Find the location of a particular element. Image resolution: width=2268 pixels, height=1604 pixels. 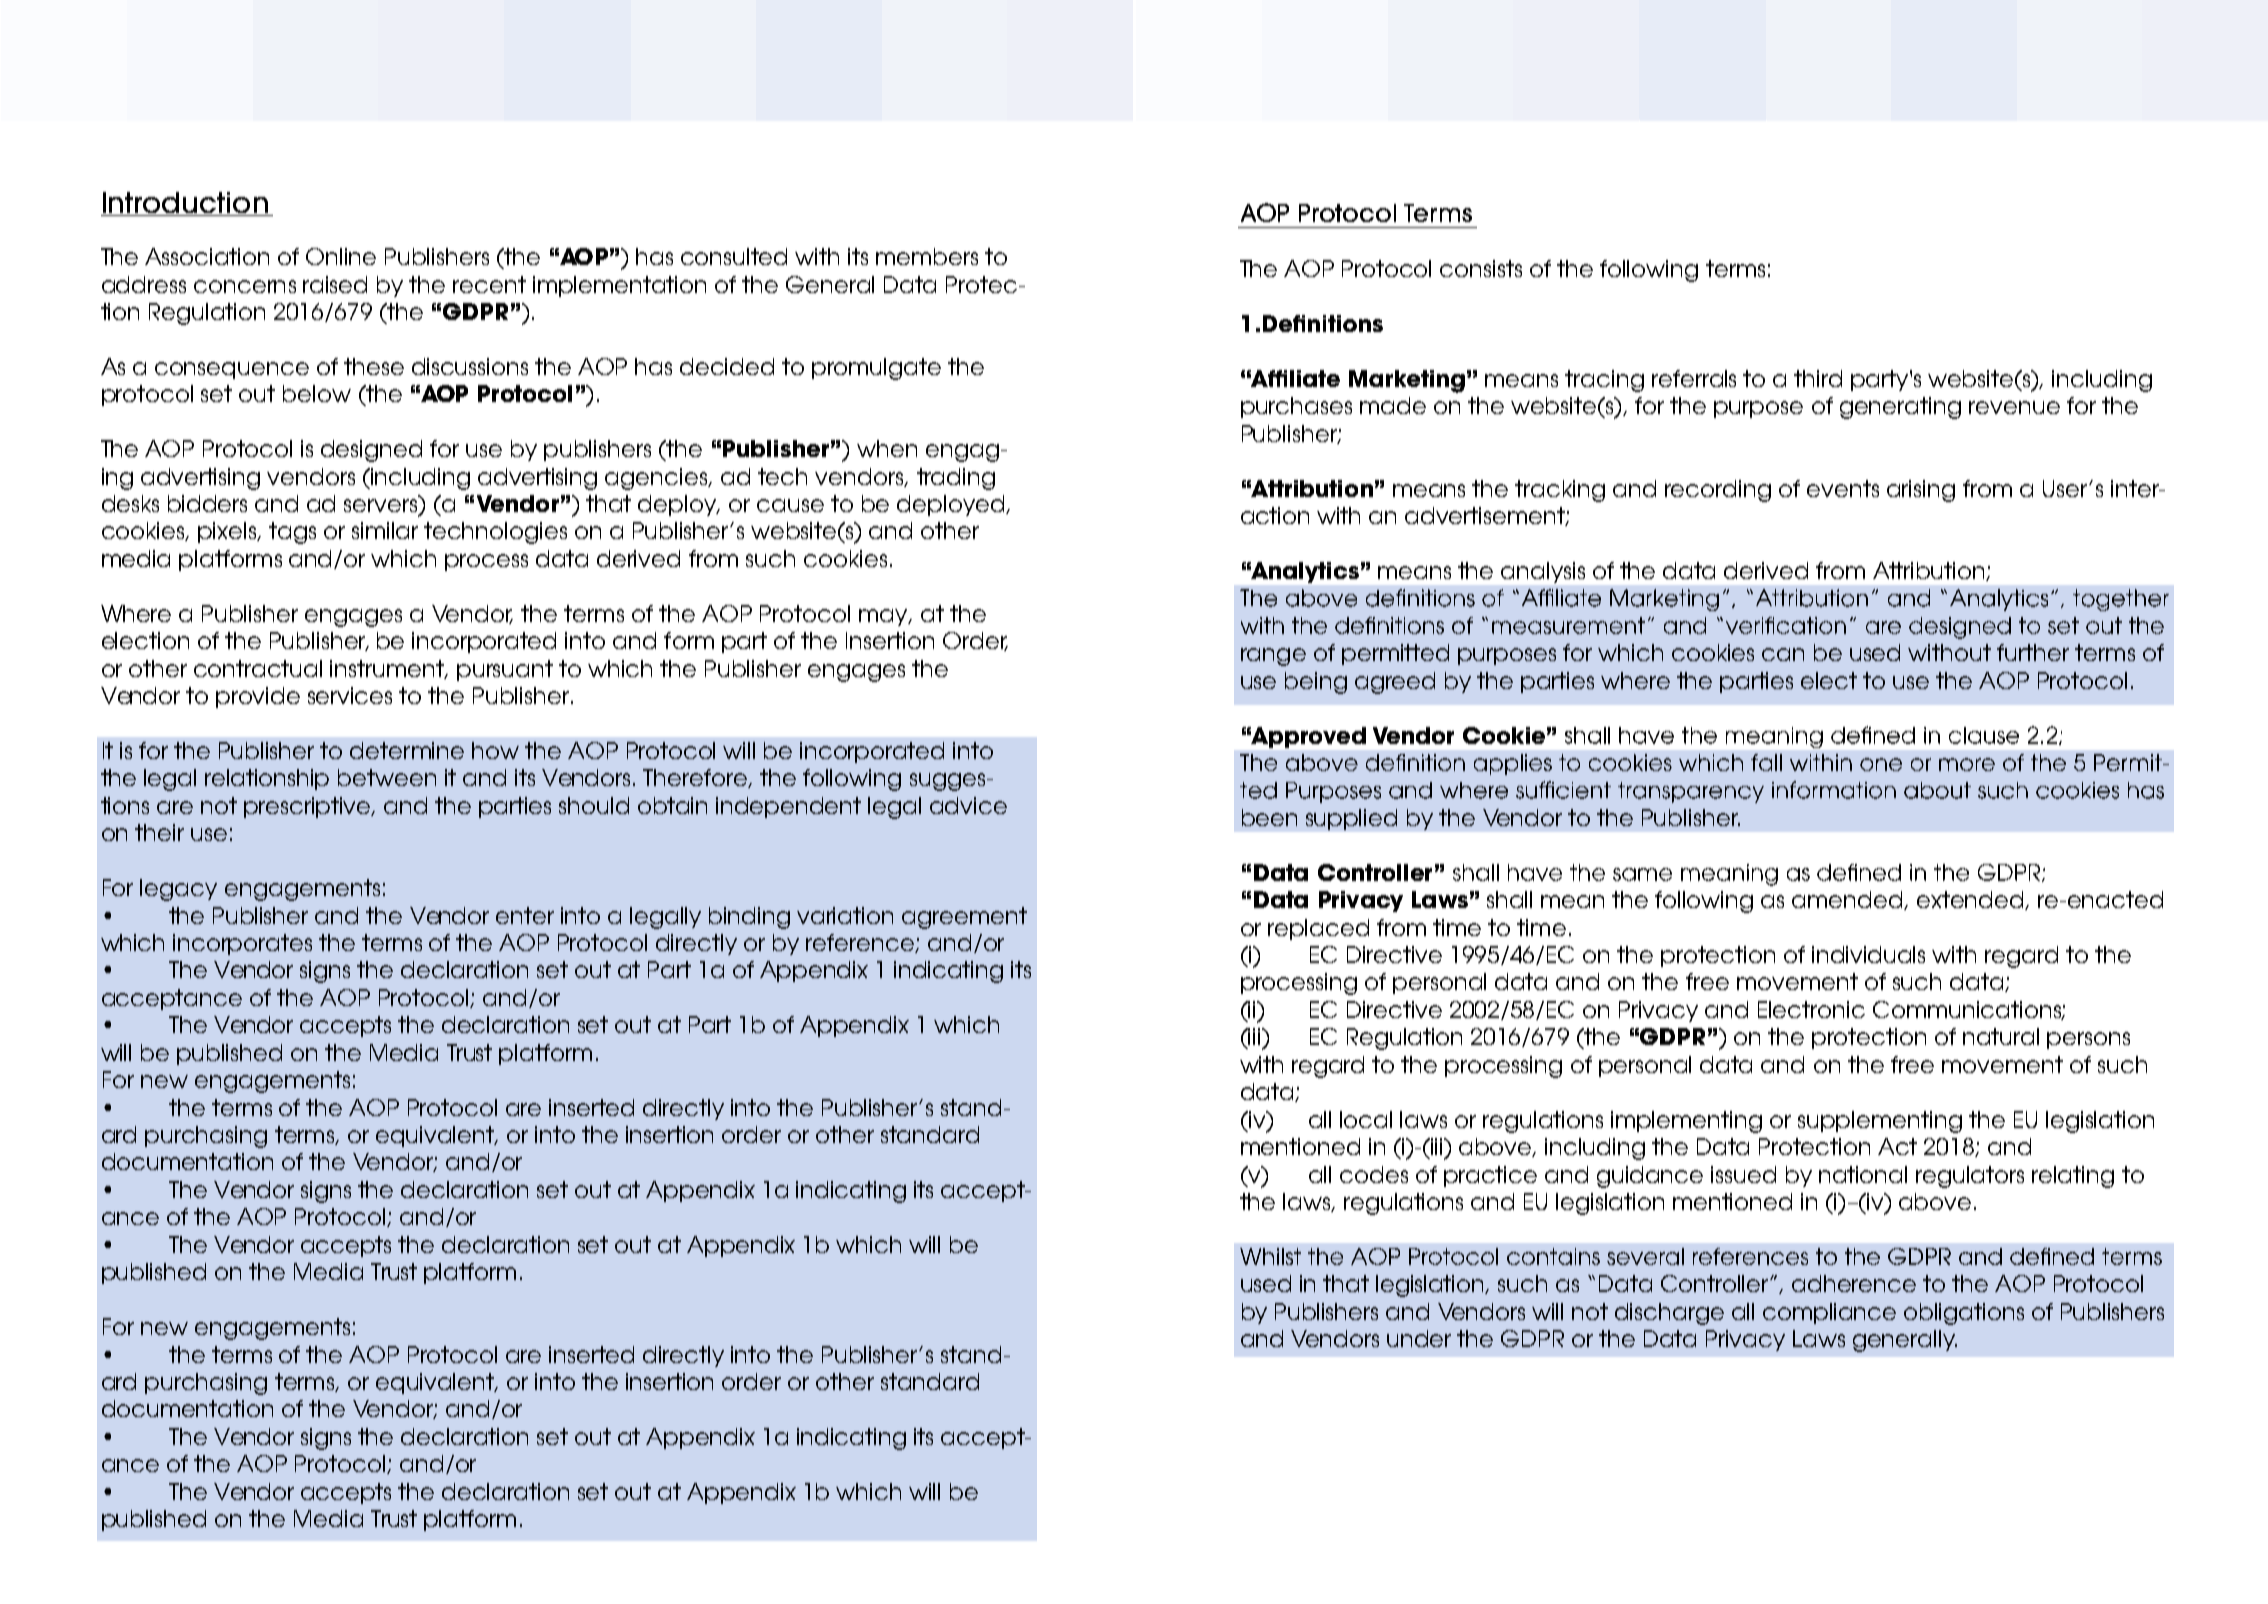

being is located at coordinates (1316, 683).
